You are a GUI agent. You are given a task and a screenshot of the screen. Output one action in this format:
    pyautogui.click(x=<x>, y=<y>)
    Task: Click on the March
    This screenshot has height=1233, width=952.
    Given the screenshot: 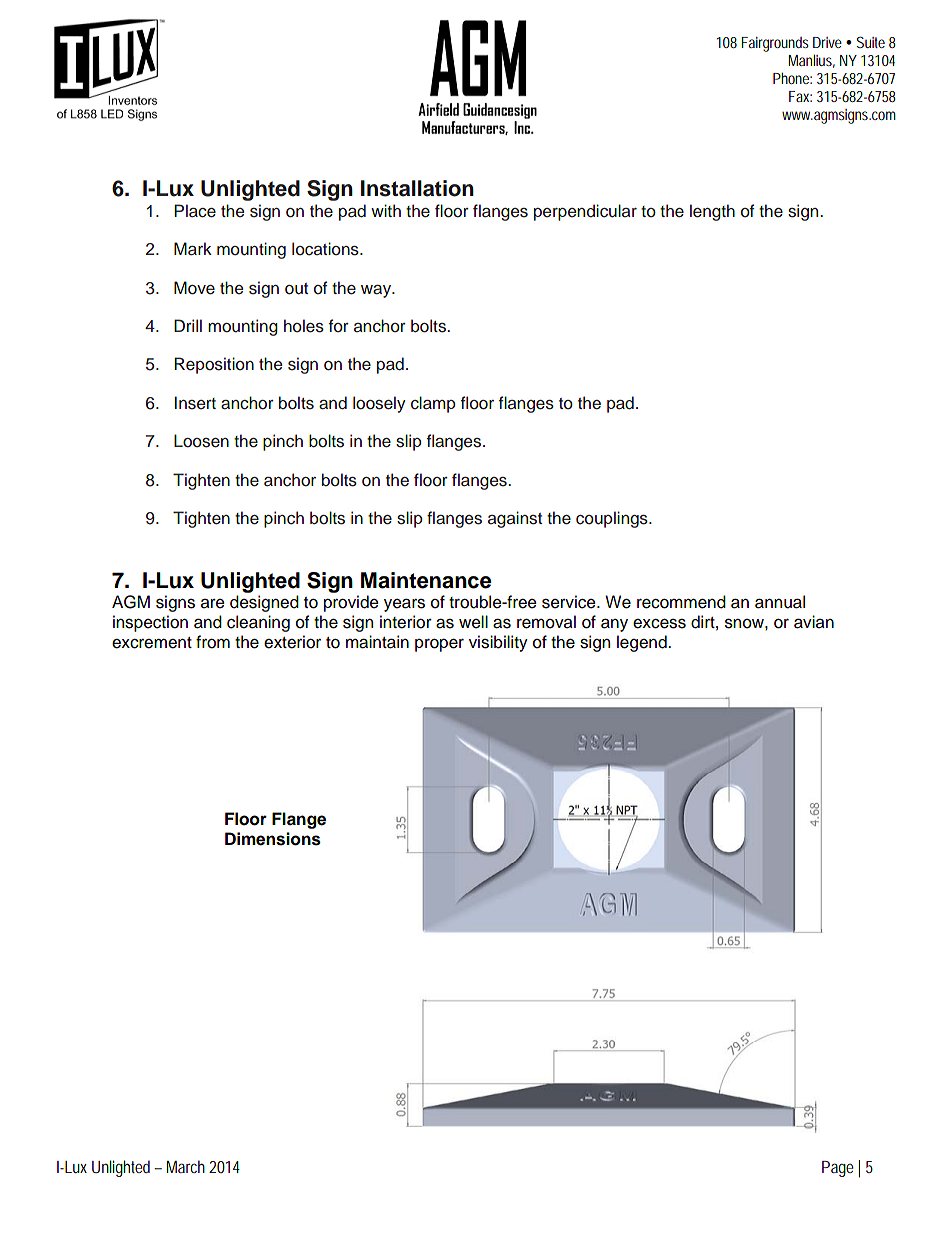 What is the action you would take?
    pyautogui.click(x=186, y=1166)
